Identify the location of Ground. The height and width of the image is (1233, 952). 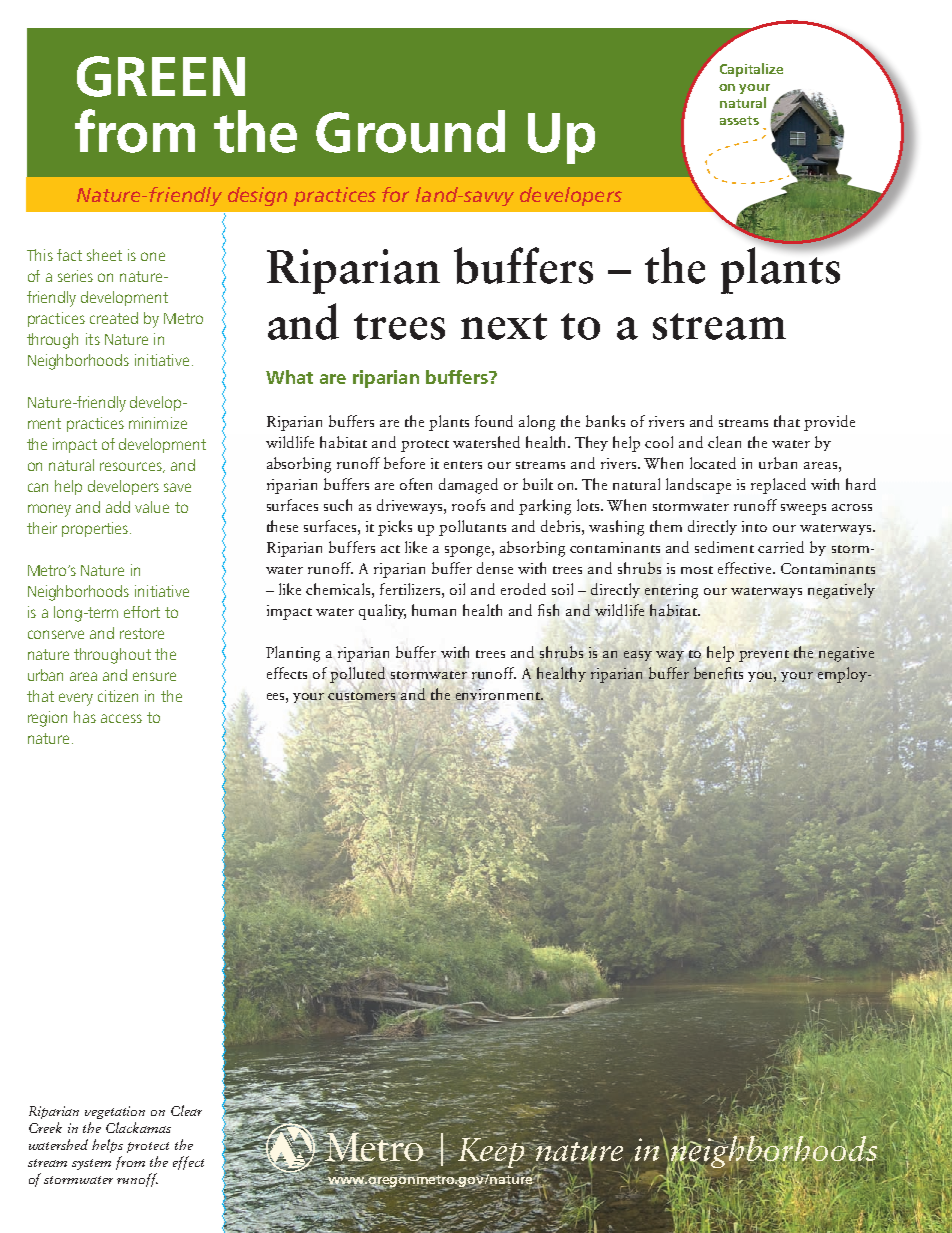
(410, 131).
